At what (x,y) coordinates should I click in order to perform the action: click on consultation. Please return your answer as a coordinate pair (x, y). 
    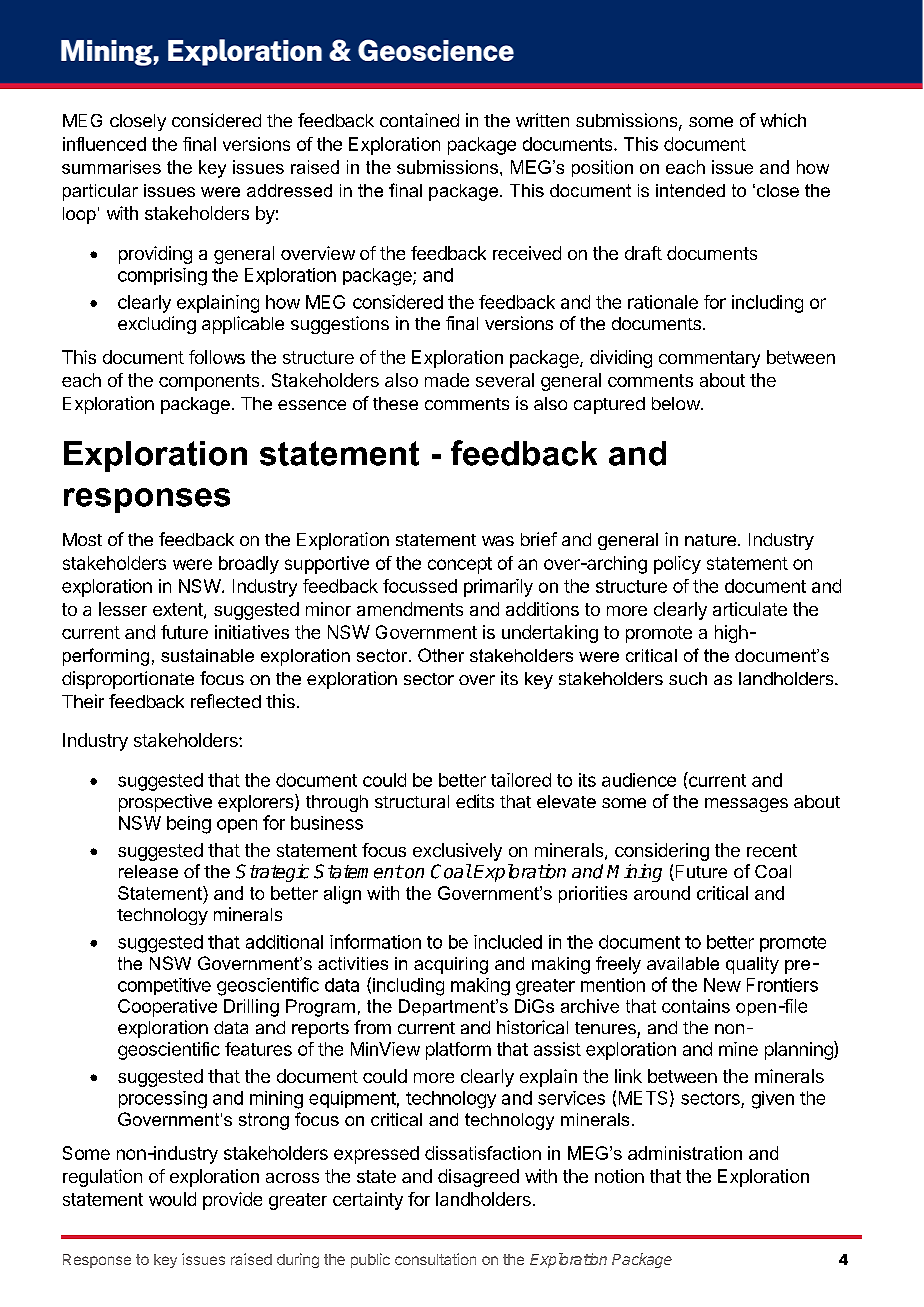
    Looking at the image, I should click on (435, 1259).
